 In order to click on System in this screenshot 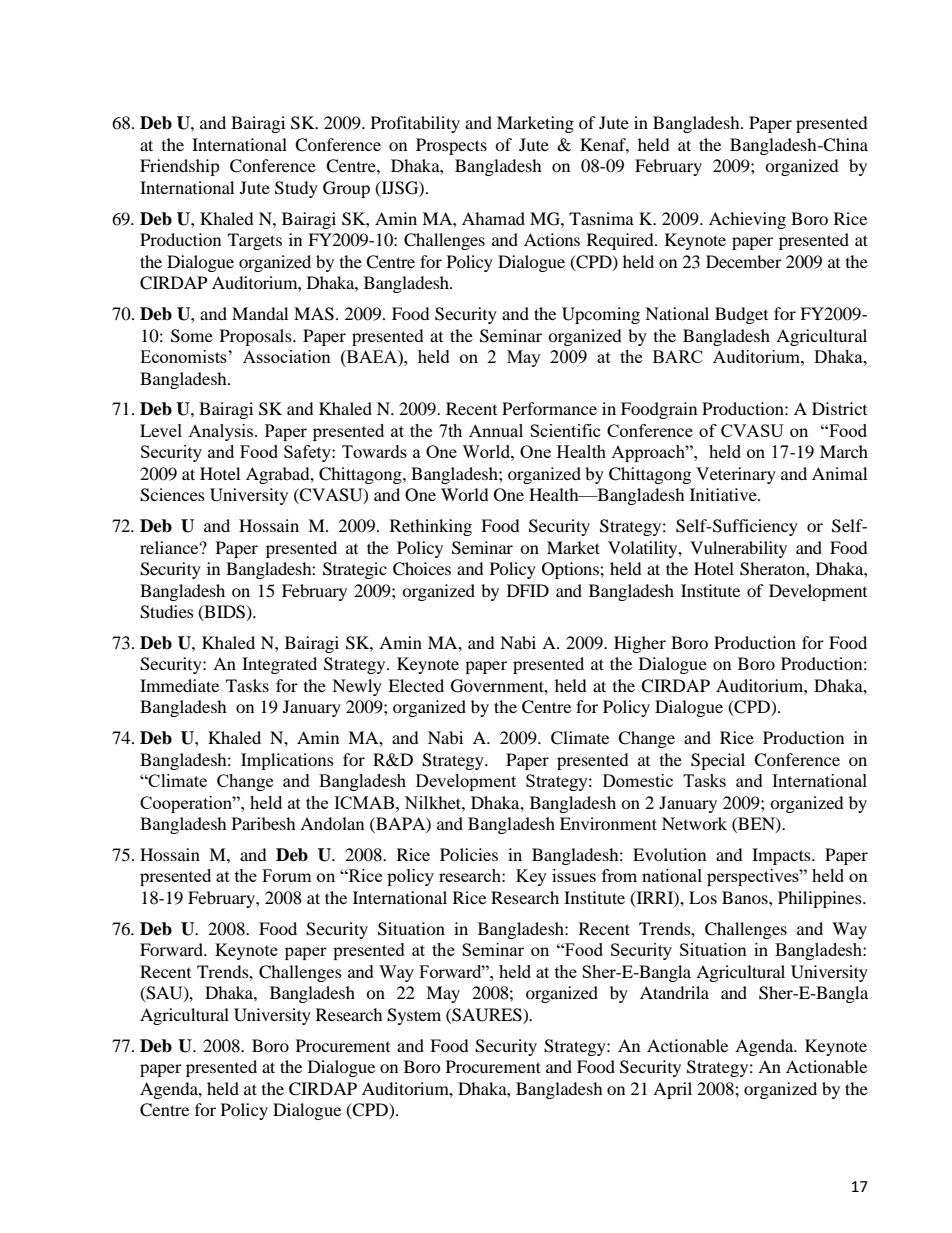, I will do `click(414, 1016)`.
